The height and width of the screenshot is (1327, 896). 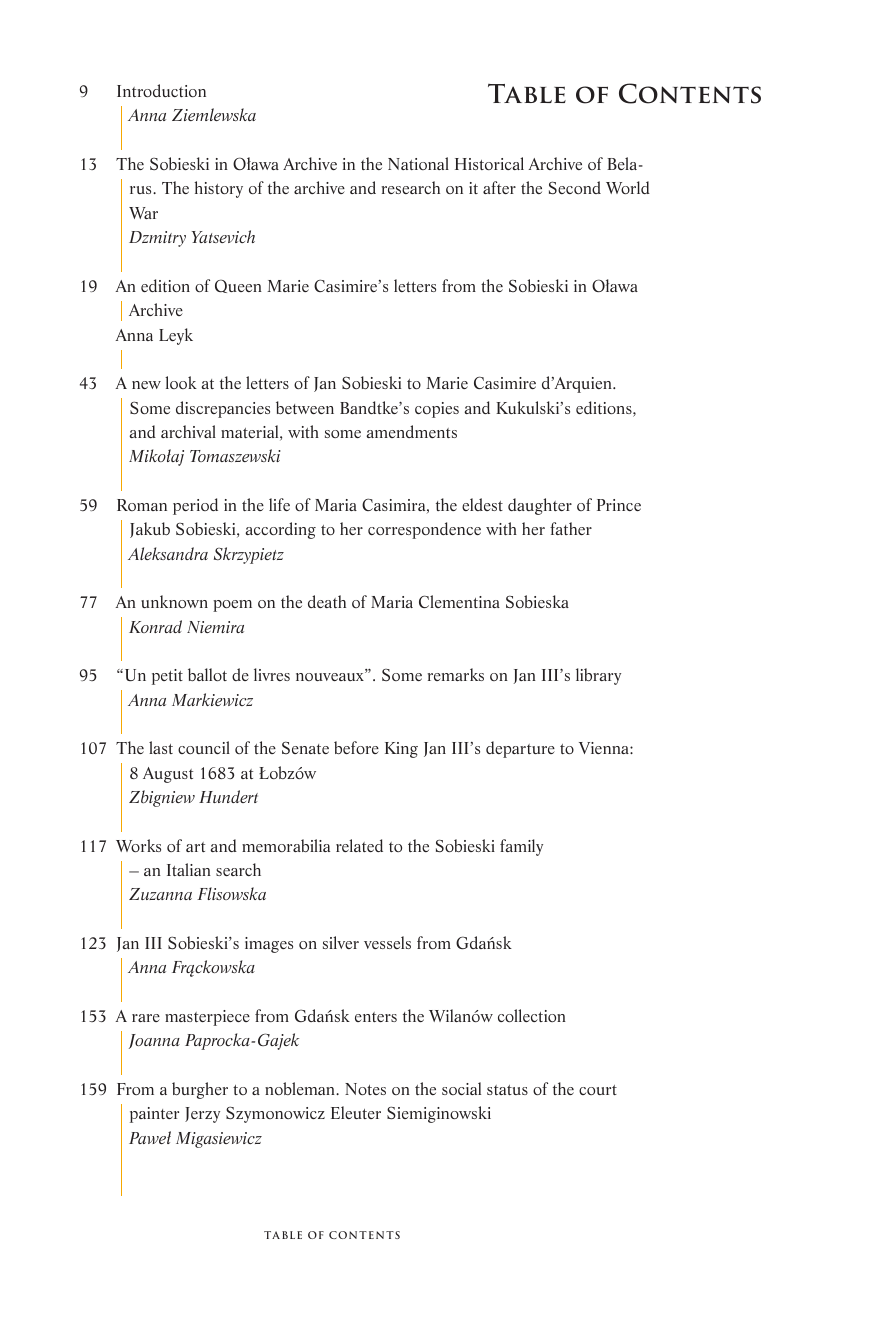 What do you see at coordinates (411, 431) in the screenshot?
I see `amendments` at bounding box center [411, 431].
